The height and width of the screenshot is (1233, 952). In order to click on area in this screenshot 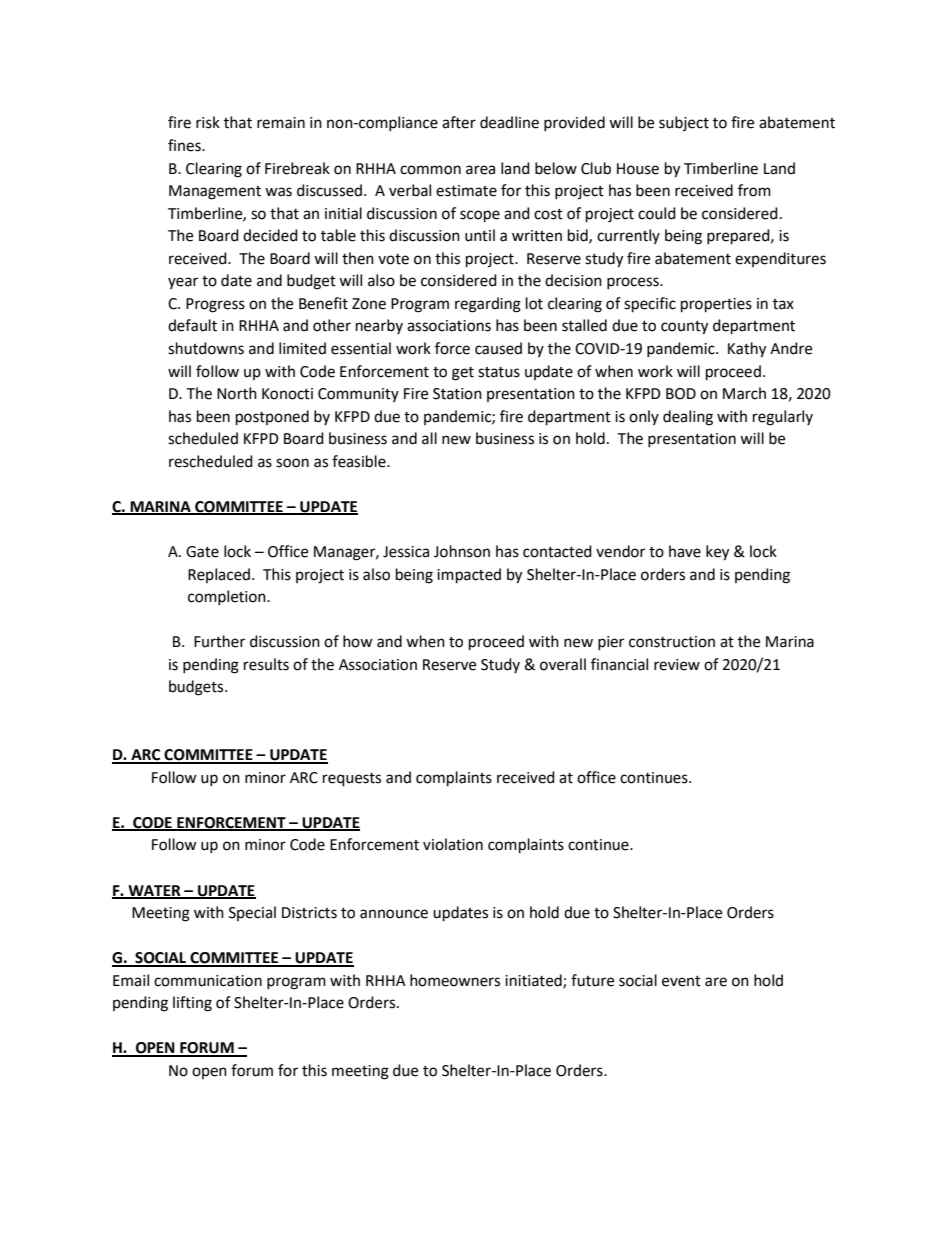, I will do `click(480, 170)`.
